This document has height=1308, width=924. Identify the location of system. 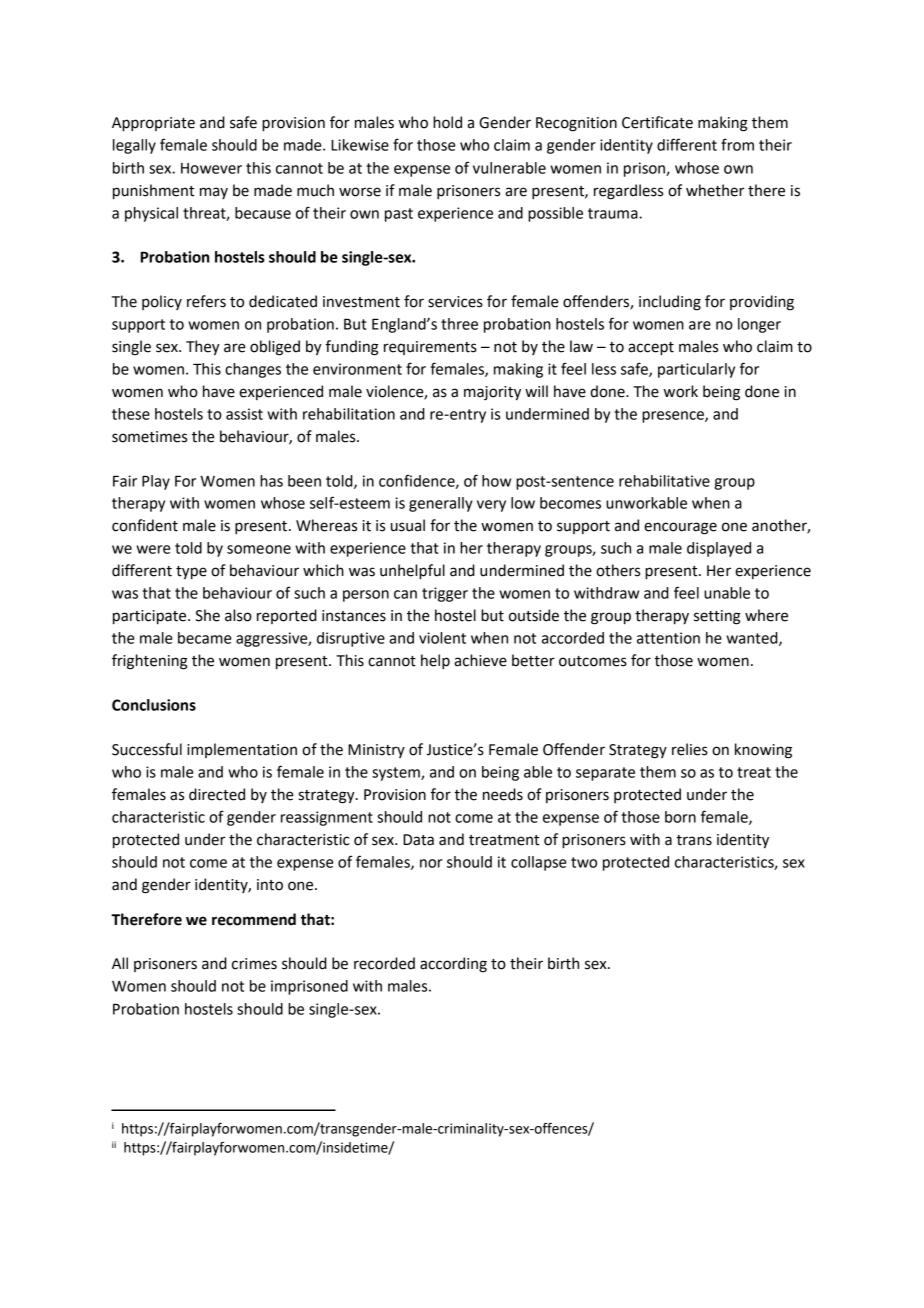
(397, 774).
